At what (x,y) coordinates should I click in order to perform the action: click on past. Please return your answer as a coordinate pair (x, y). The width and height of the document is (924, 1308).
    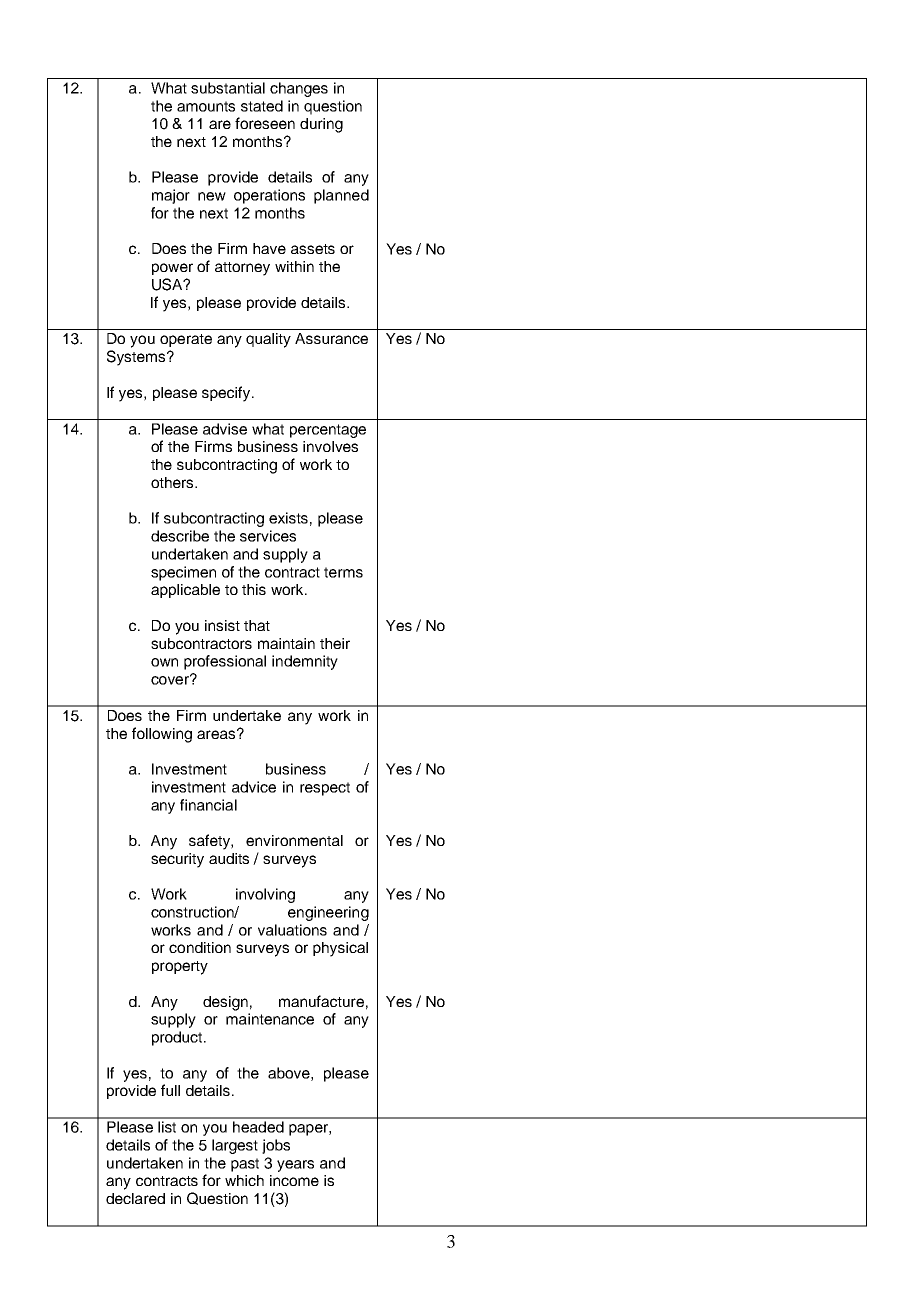
    Looking at the image, I should click on (245, 1165).
